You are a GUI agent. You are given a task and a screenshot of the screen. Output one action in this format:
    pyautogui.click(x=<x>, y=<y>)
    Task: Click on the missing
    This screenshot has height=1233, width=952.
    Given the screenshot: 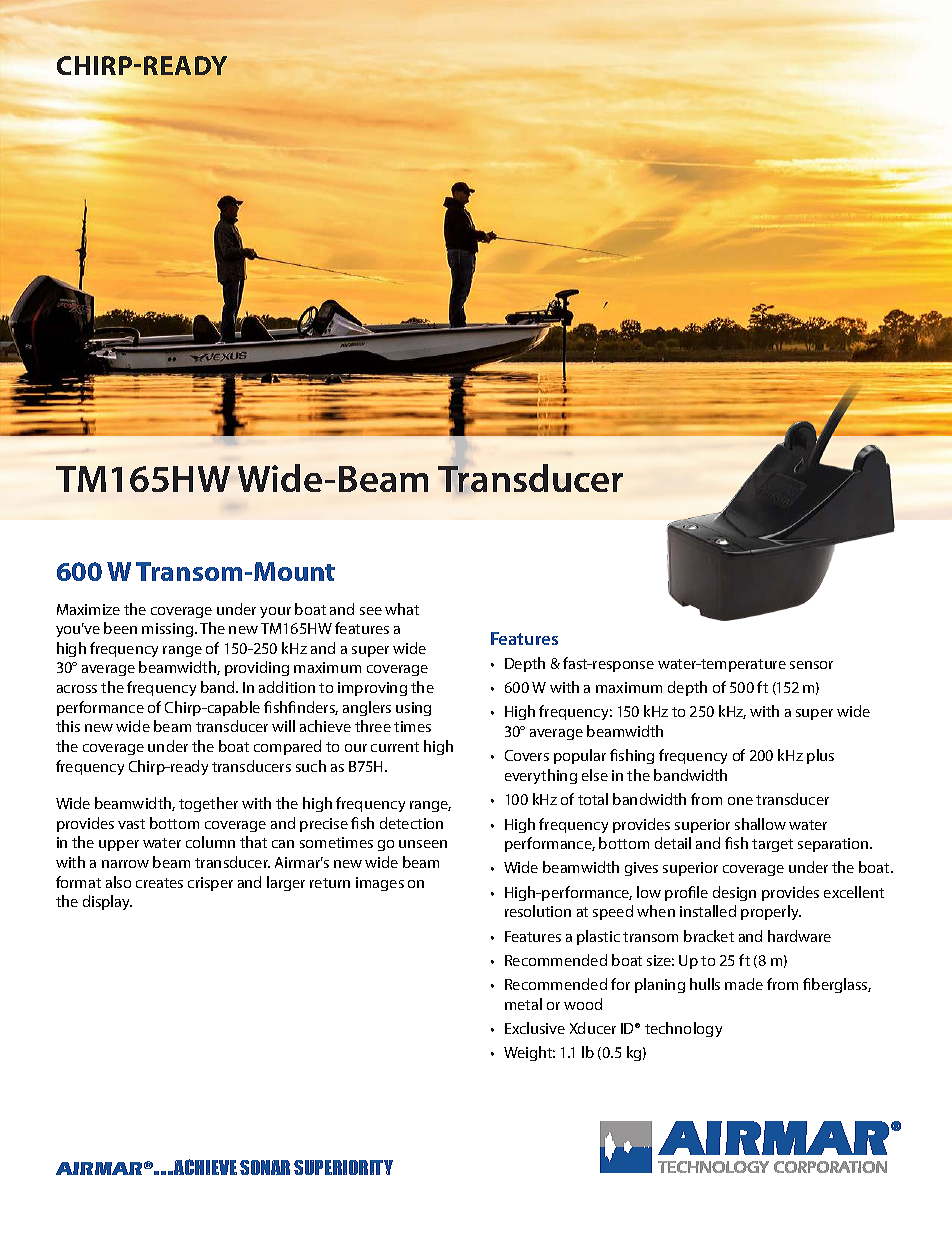 What is the action you would take?
    pyautogui.click(x=169, y=630)
